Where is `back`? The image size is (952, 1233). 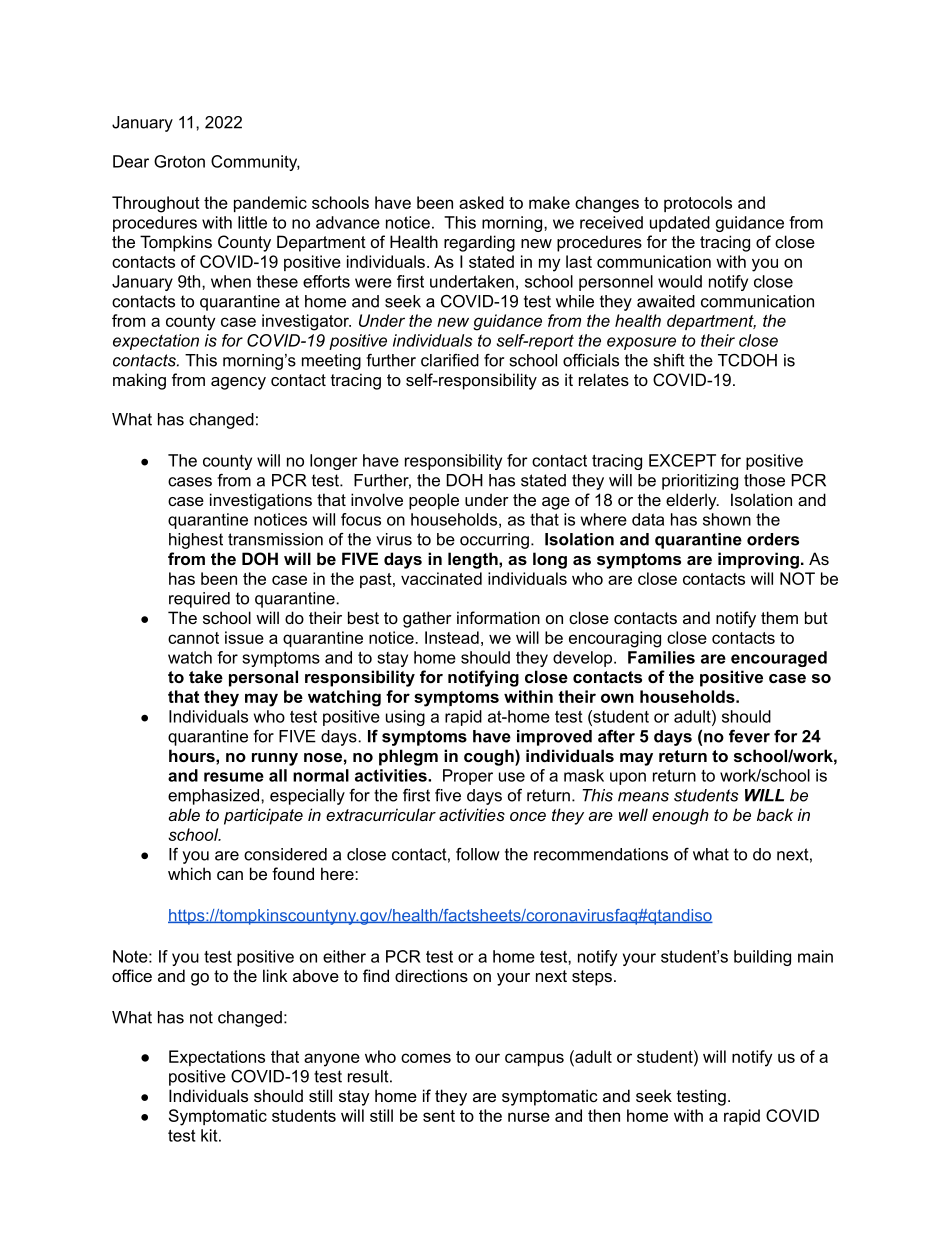 back is located at coordinates (775, 814).
